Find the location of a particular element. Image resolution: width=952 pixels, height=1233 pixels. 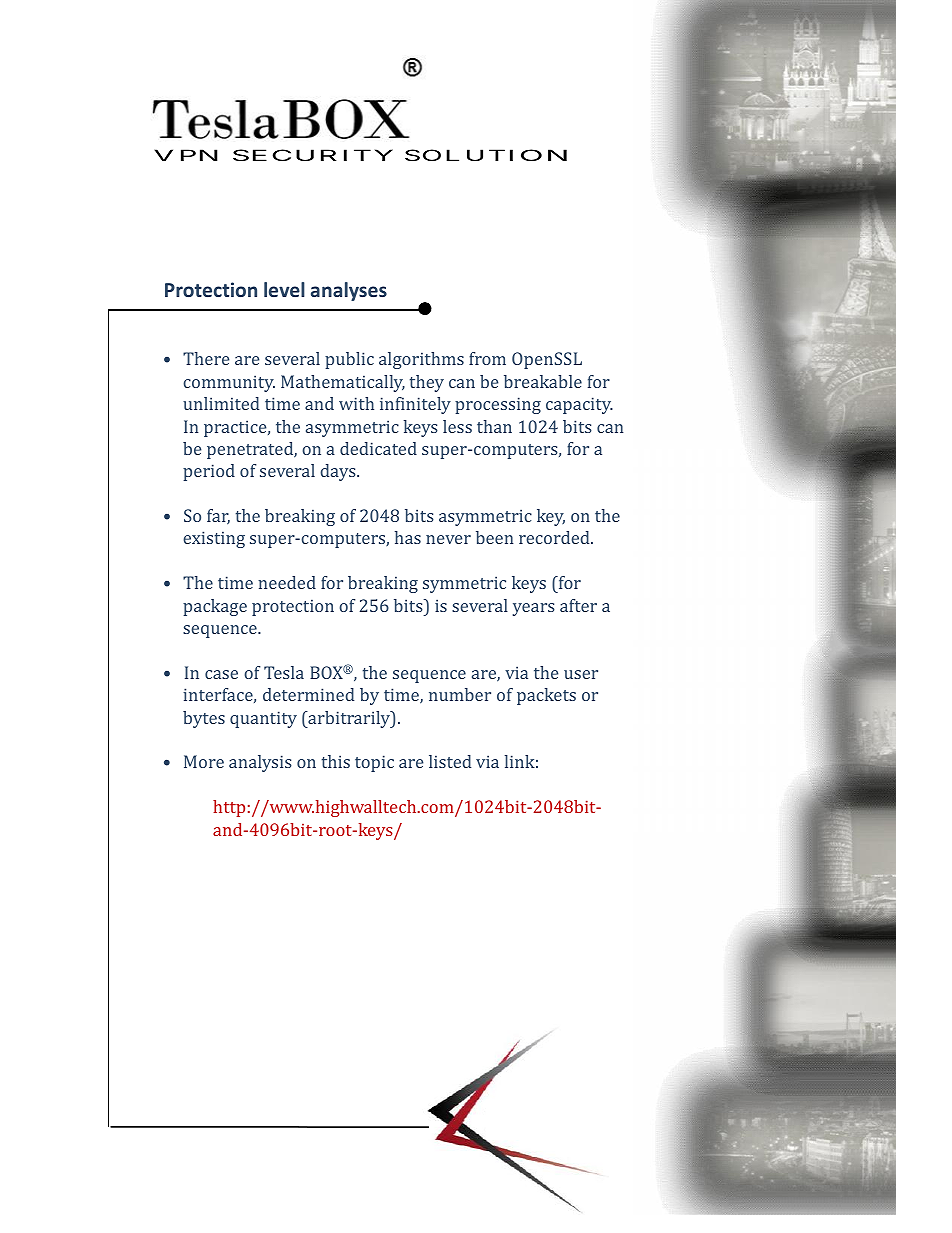

years is located at coordinates (534, 609).
